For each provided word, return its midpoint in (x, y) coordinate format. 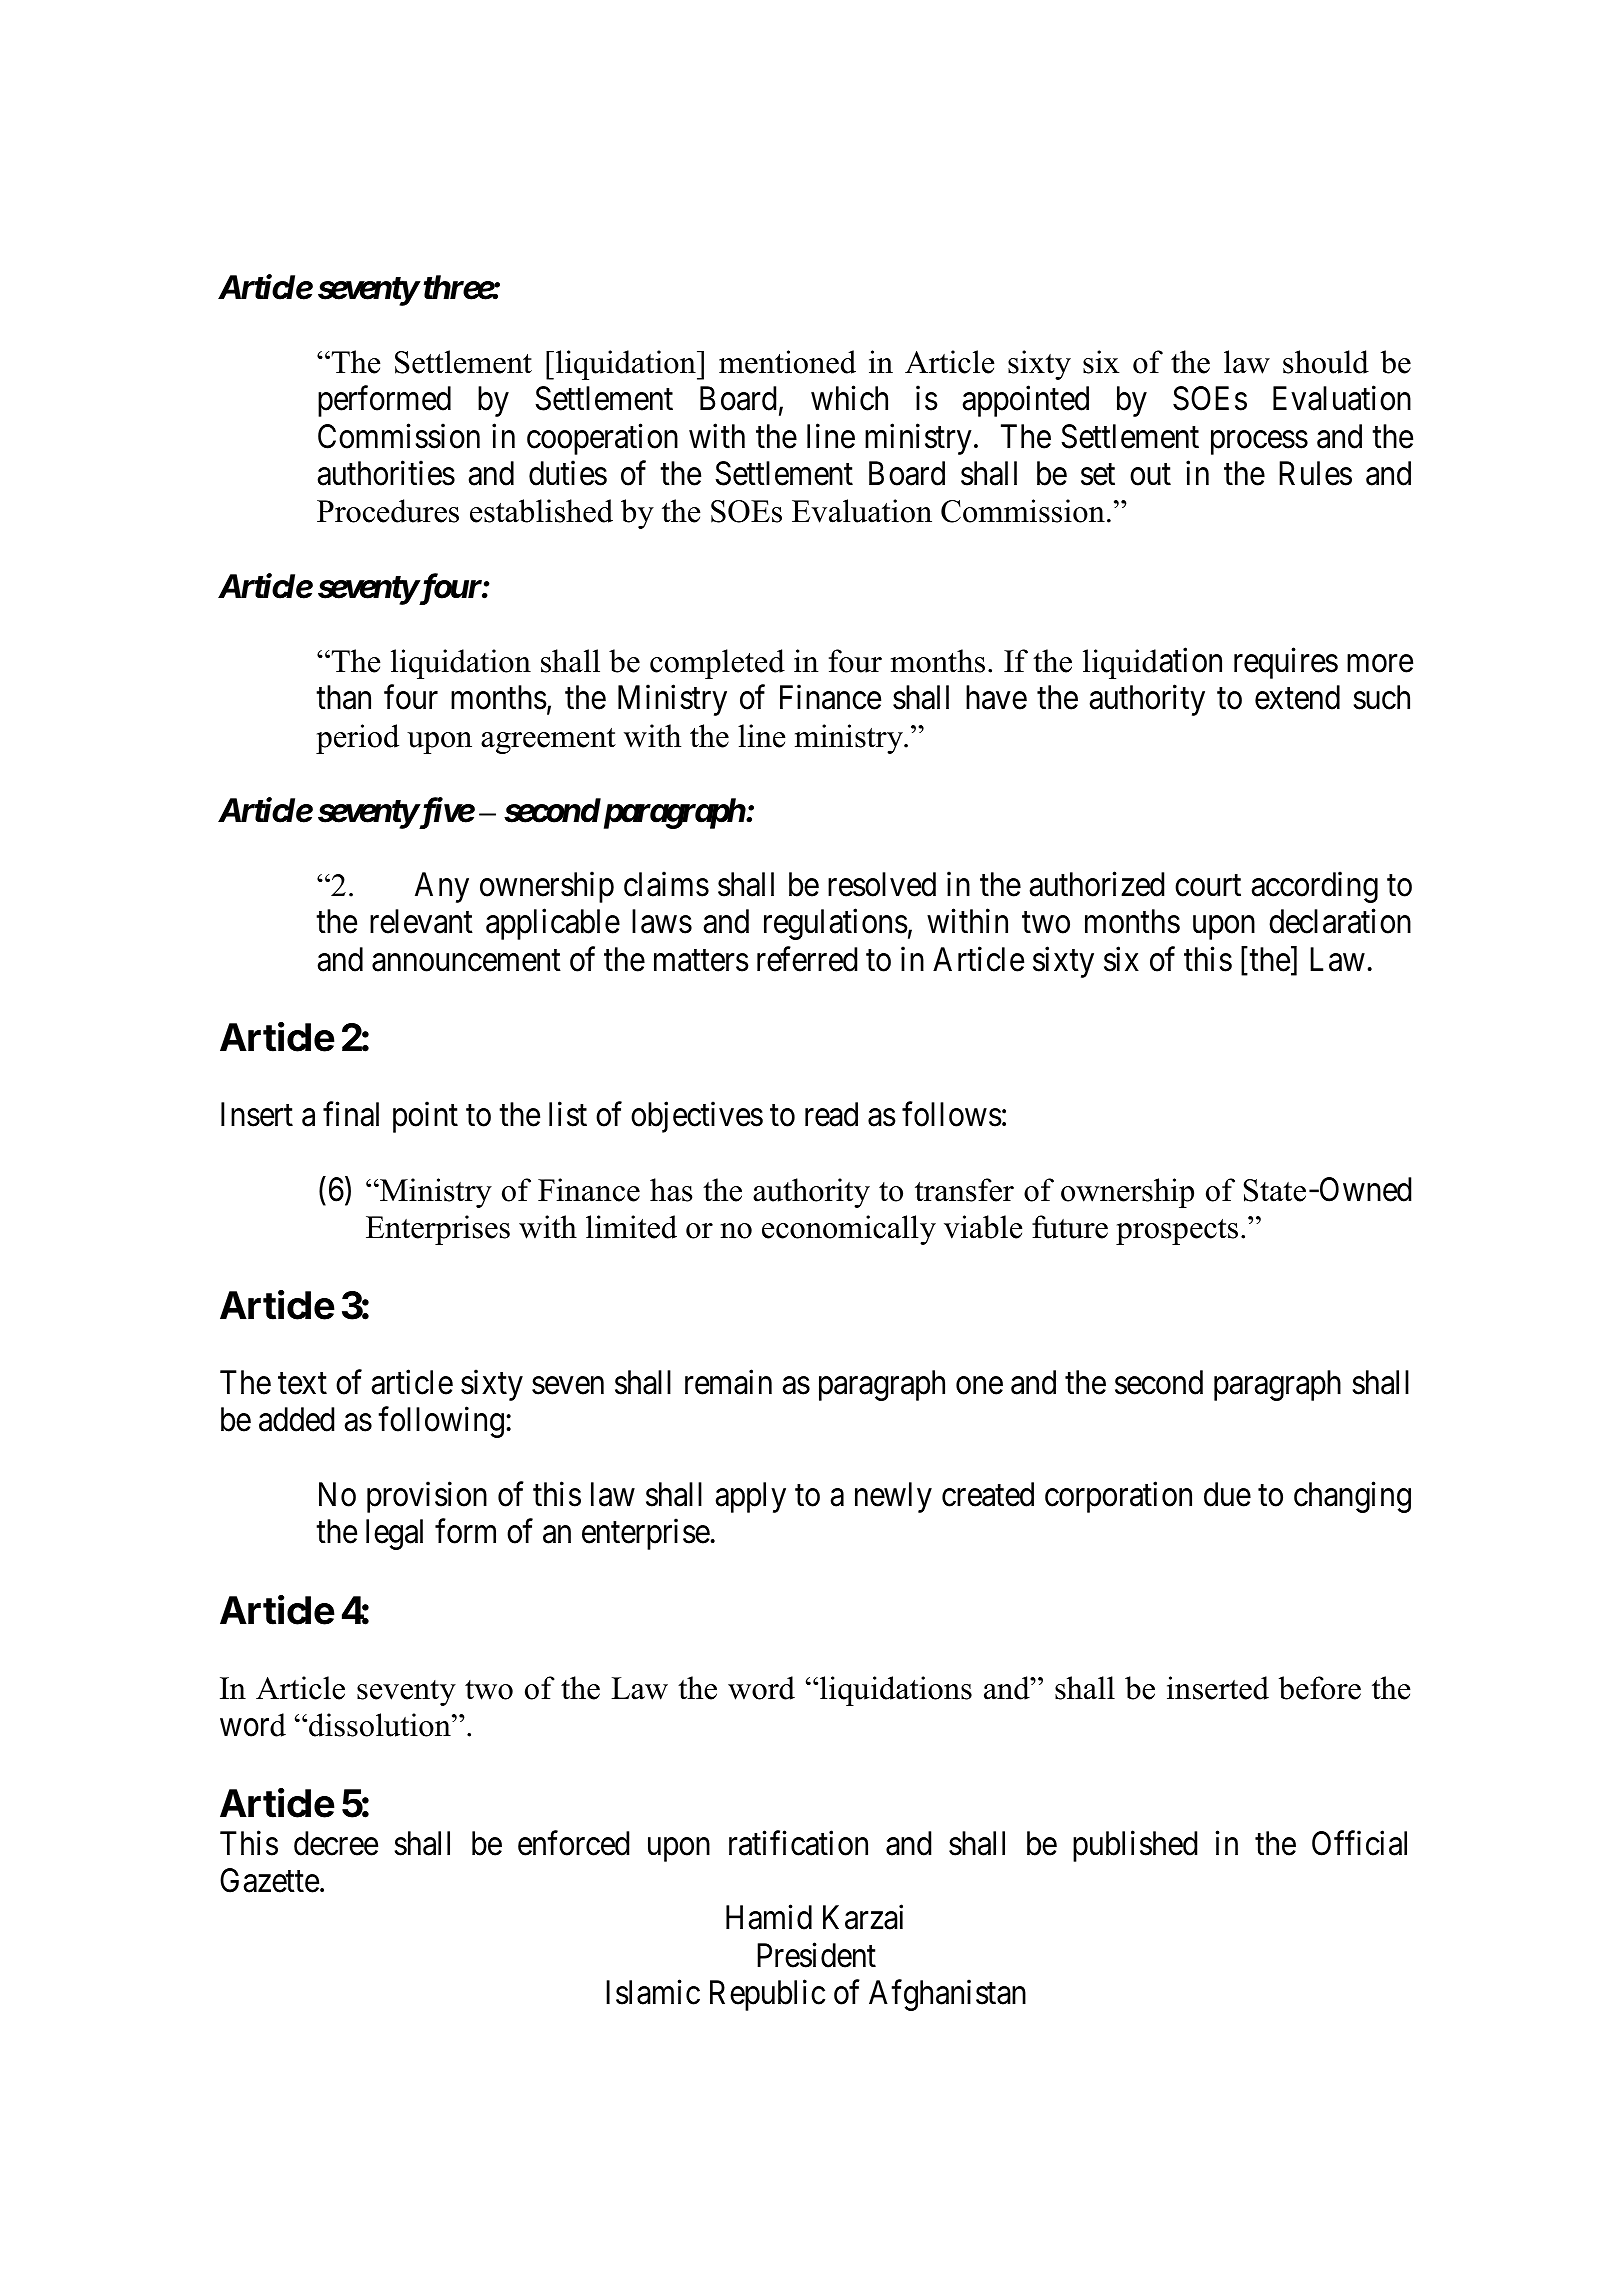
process (1259, 443)
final (351, 1114)
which (849, 398)
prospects (1177, 1232)
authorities (386, 473)
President (816, 1955)
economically (849, 1230)
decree (336, 1843)
